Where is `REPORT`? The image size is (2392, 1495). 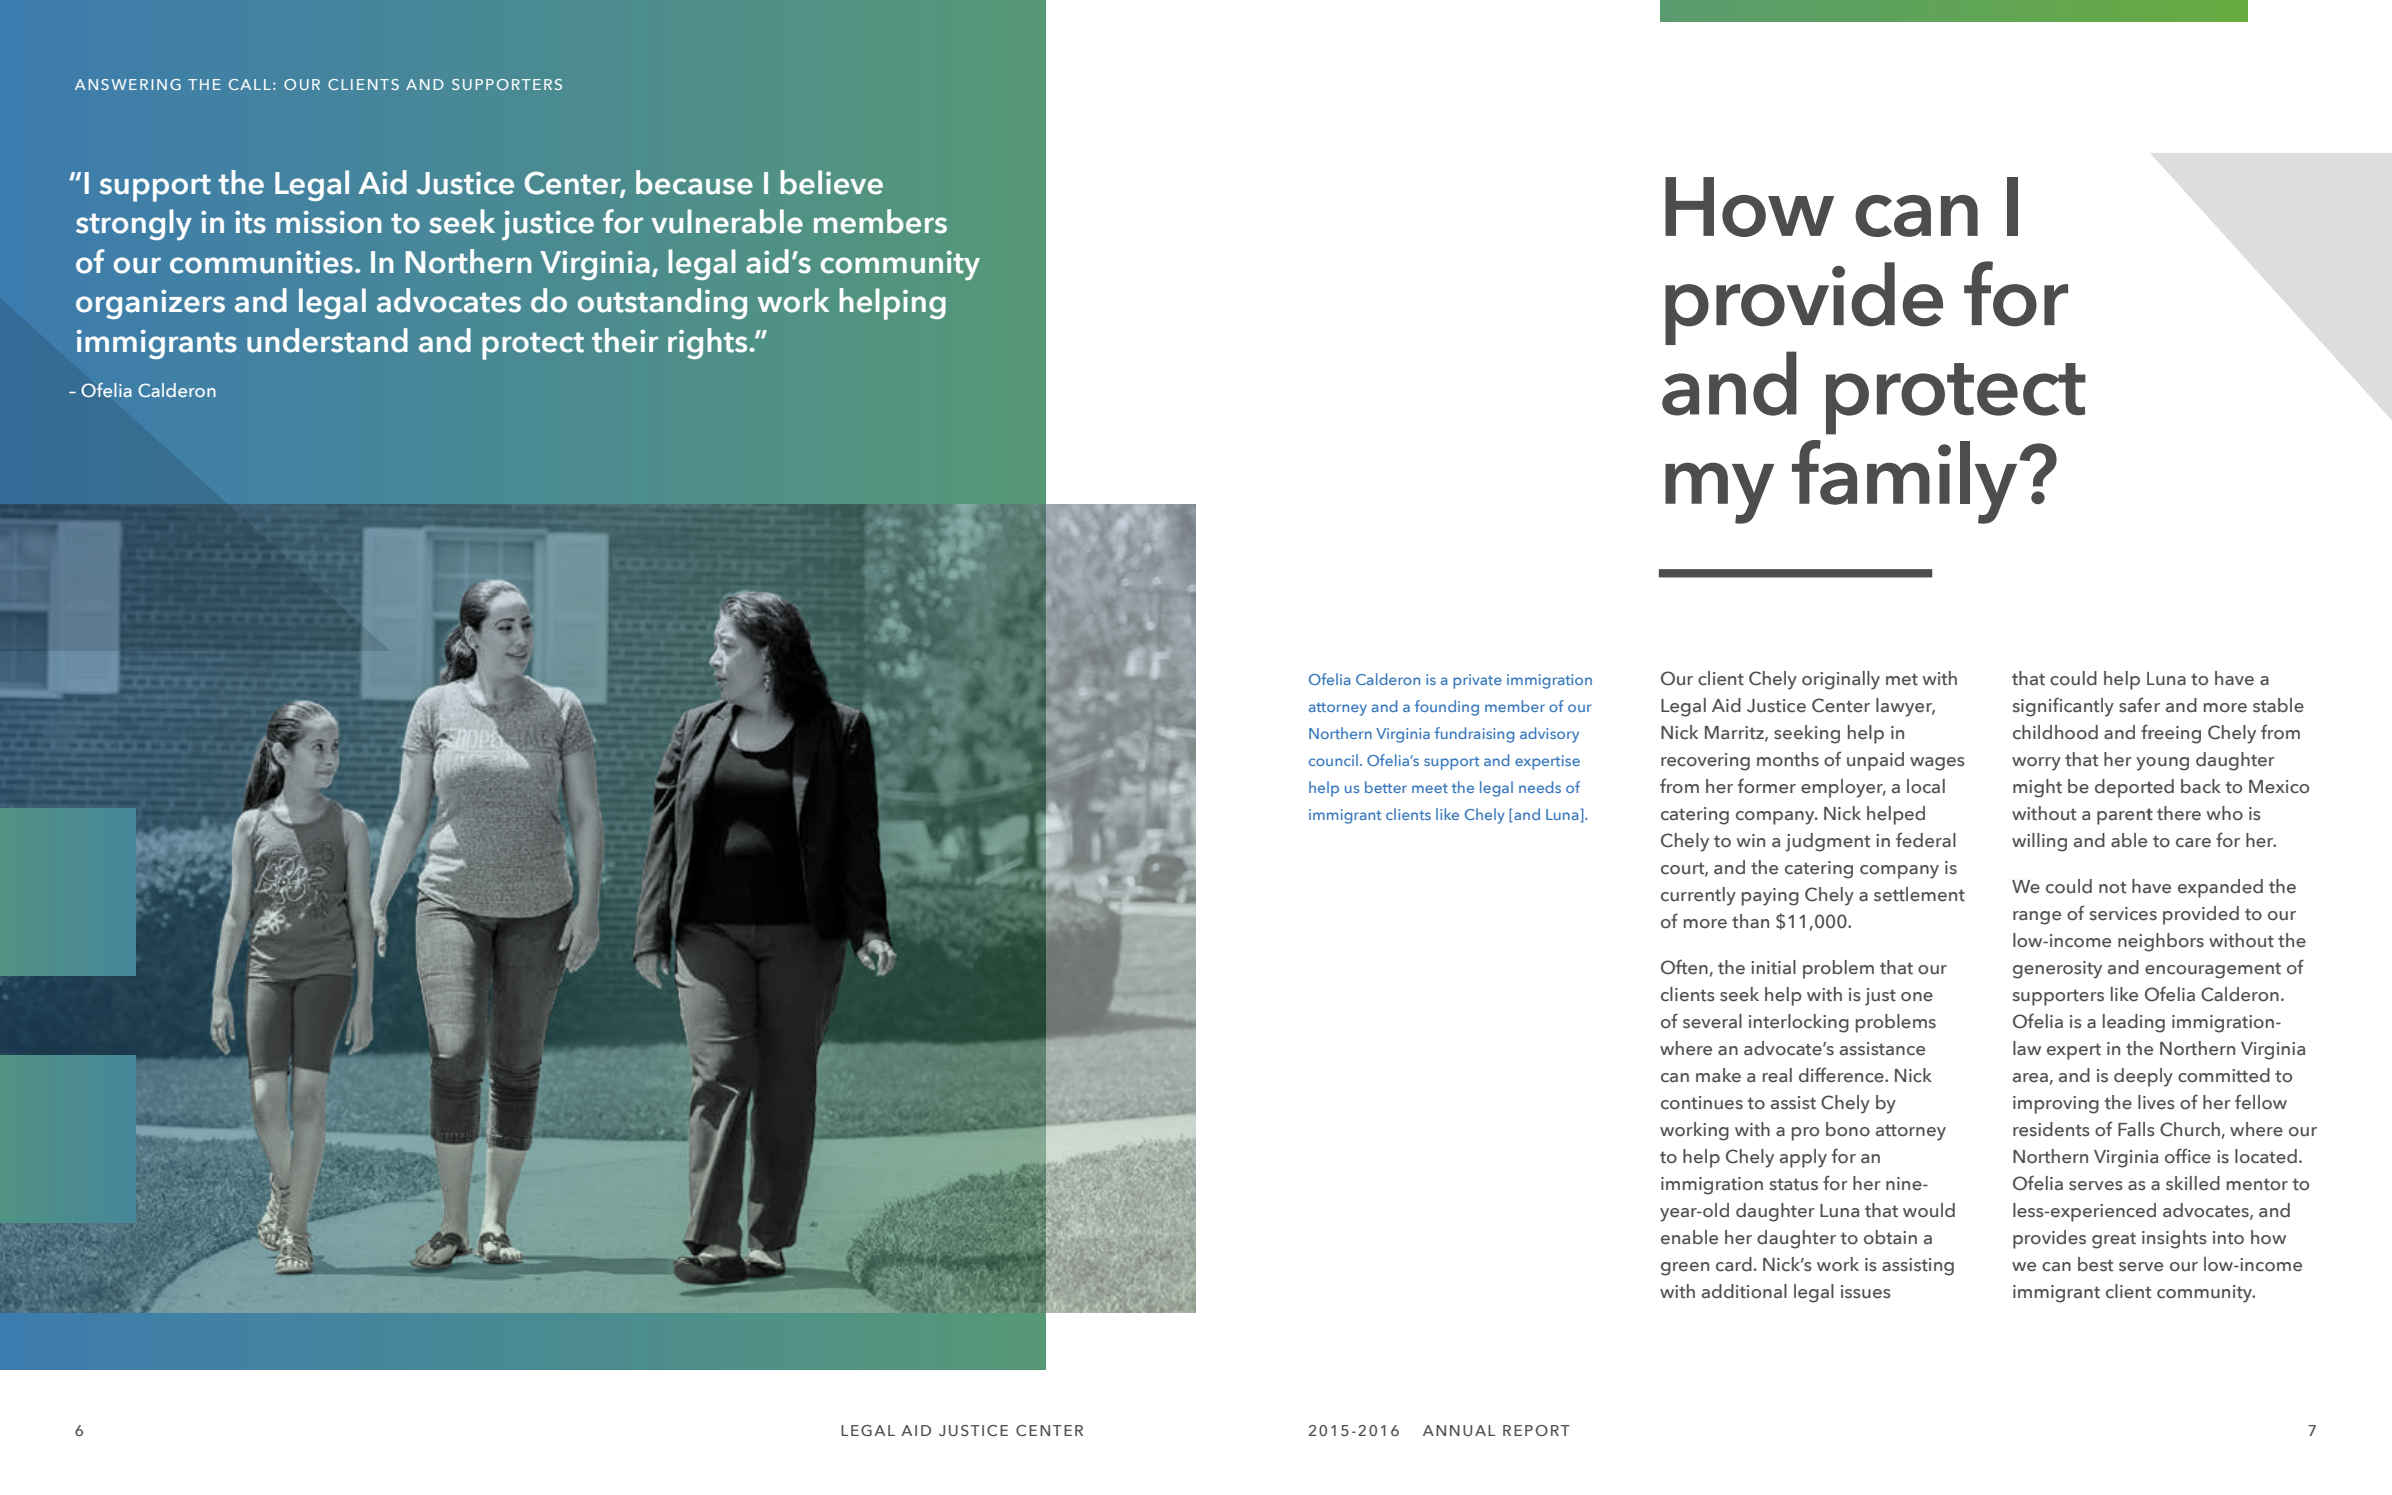
REPORT is located at coordinates (1536, 1430).
